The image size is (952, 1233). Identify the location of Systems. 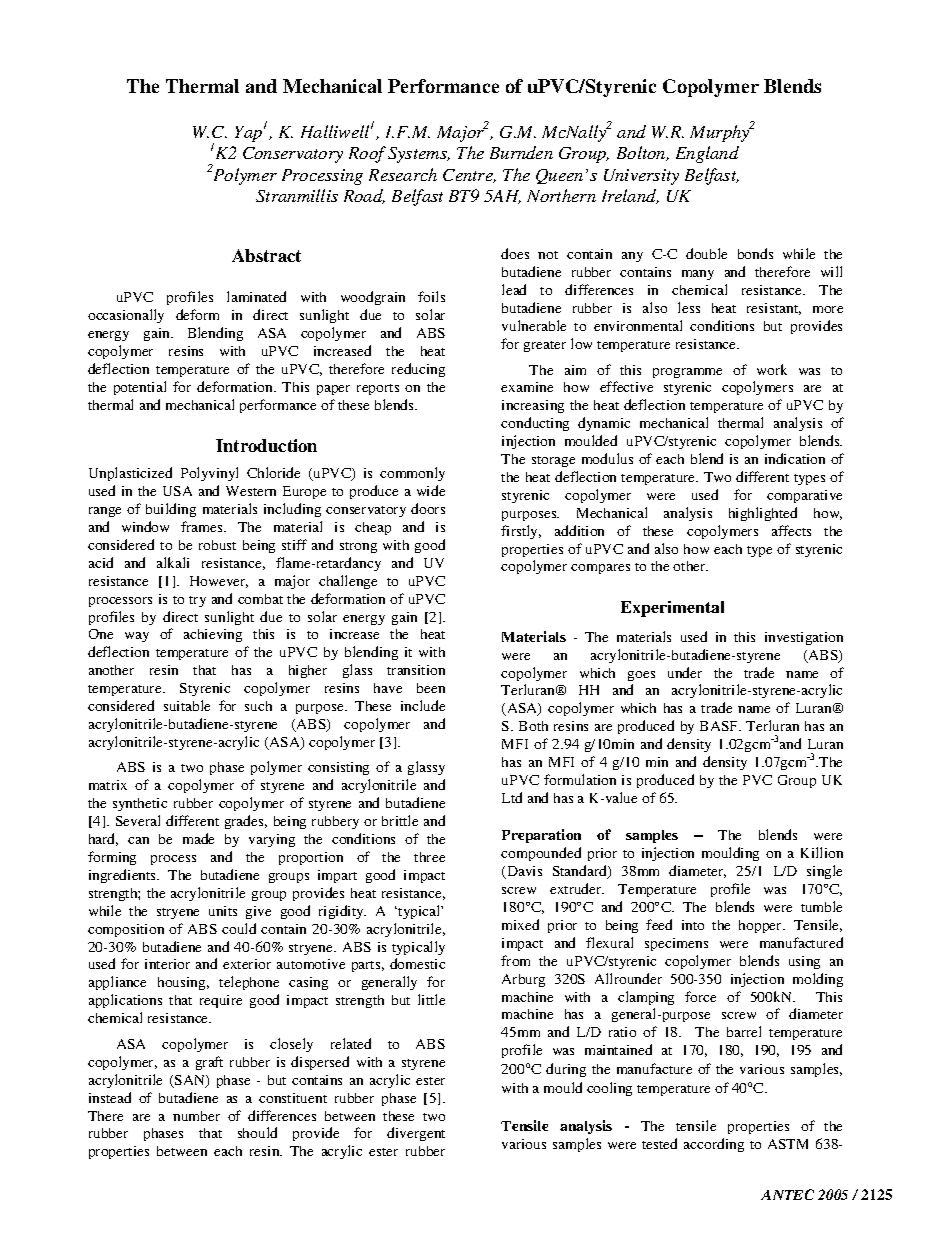
(418, 155).
